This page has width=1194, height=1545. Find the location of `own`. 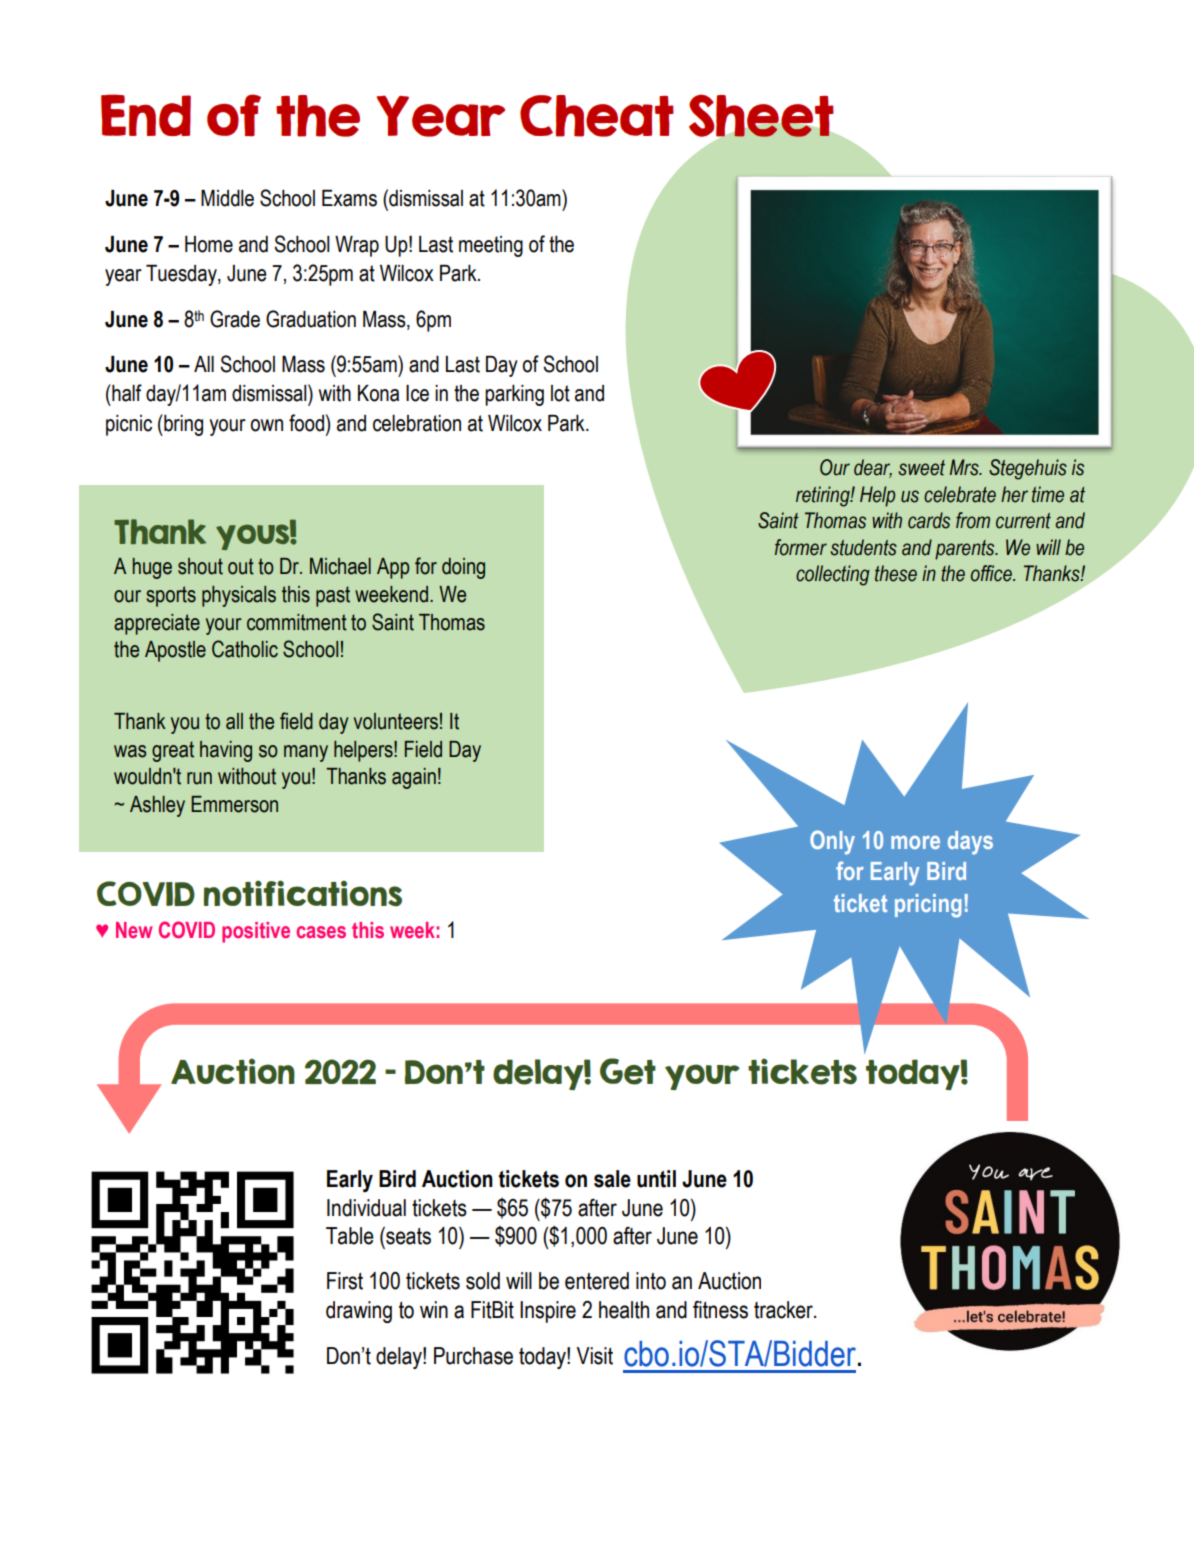

own is located at coordinates (267, 425).
